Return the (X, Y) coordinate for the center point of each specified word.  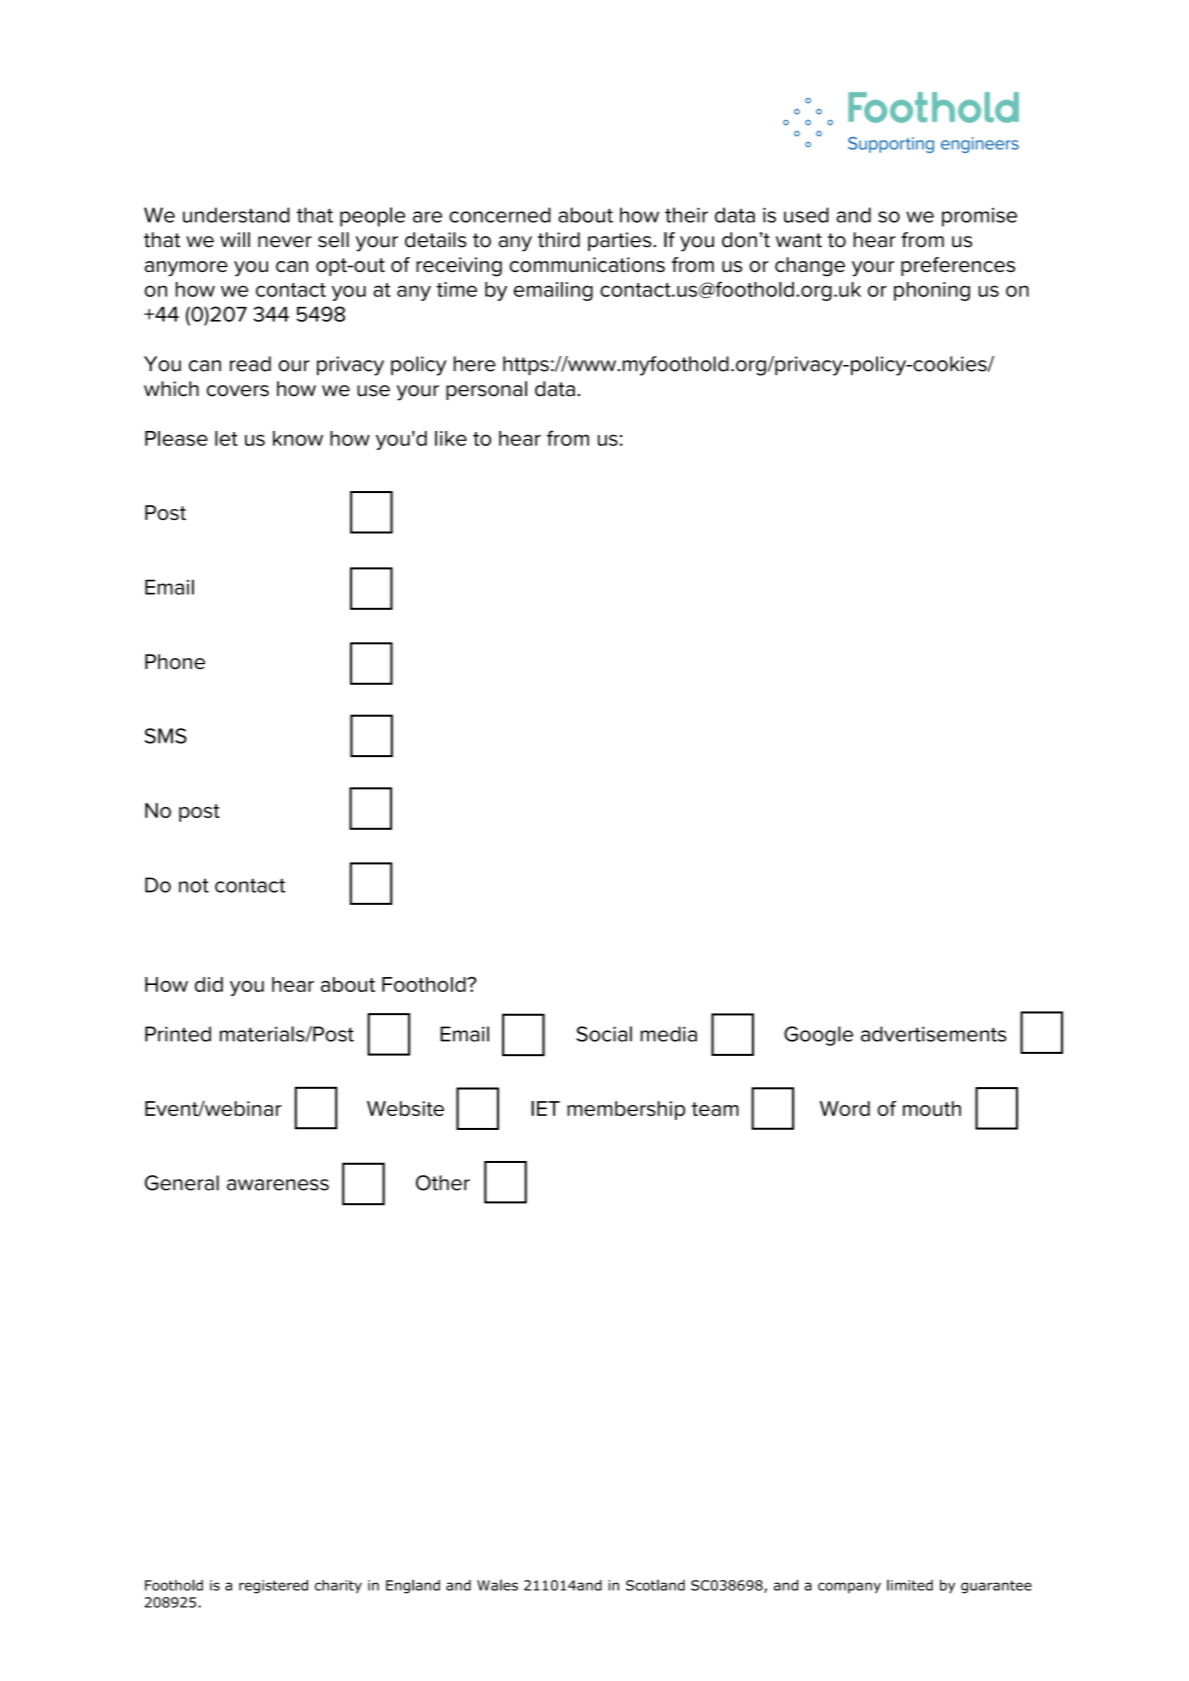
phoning (932, 291)
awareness (278, 1185)
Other (443, 1183)
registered (273, 1587)
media (669, 1034)
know (298, 438)
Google (818, 1036)
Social (604, 1034)
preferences (958, 266)
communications (587, 265)
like (451, 438)
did (209, 984)
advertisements (934, 1034)
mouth (932, 1108)
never (285, 242)
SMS (166, 736)
